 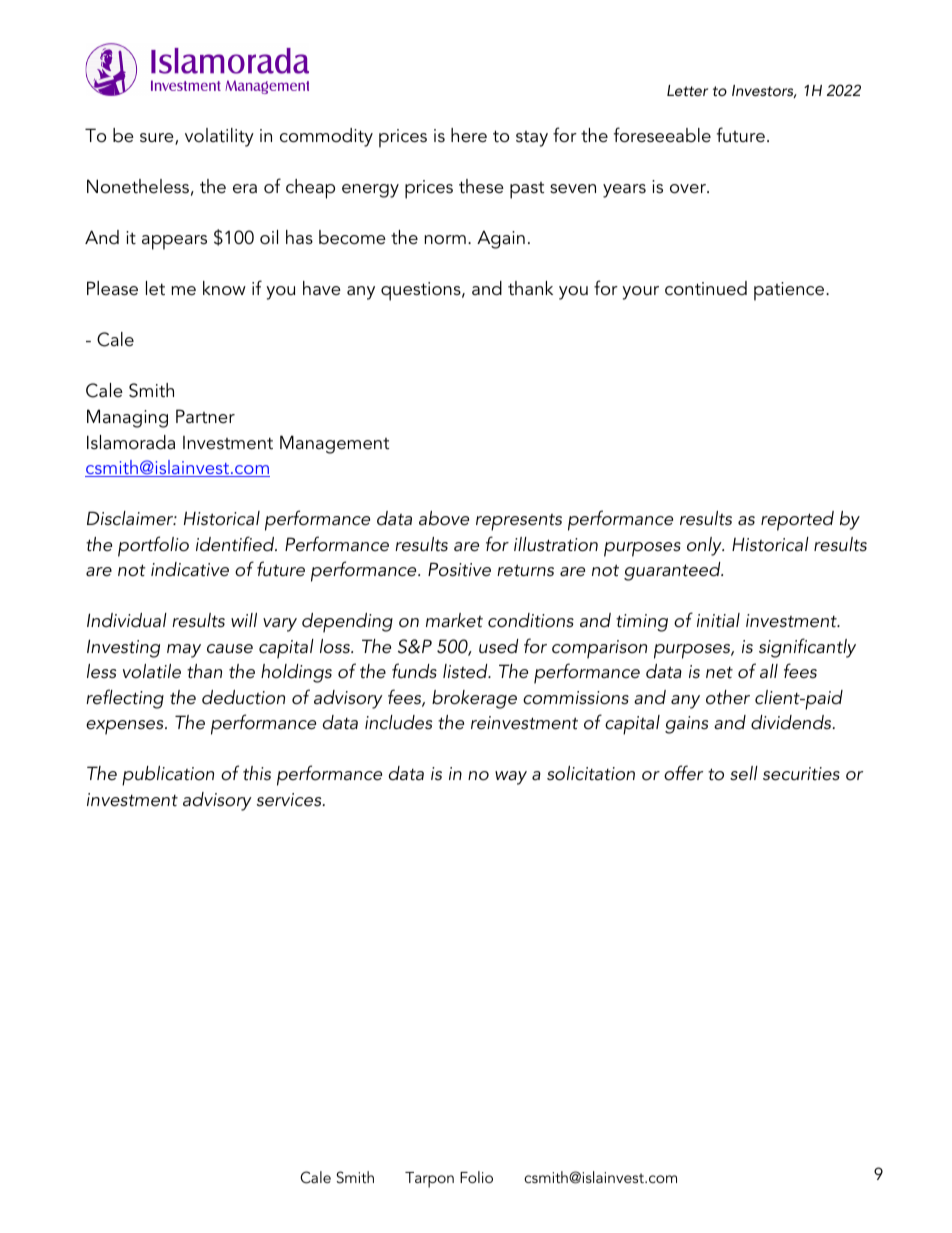 What do you see at coordinates (429, 1180) in the screenshot?
I see `Tarpon` at bounding box center [429, 1180].
